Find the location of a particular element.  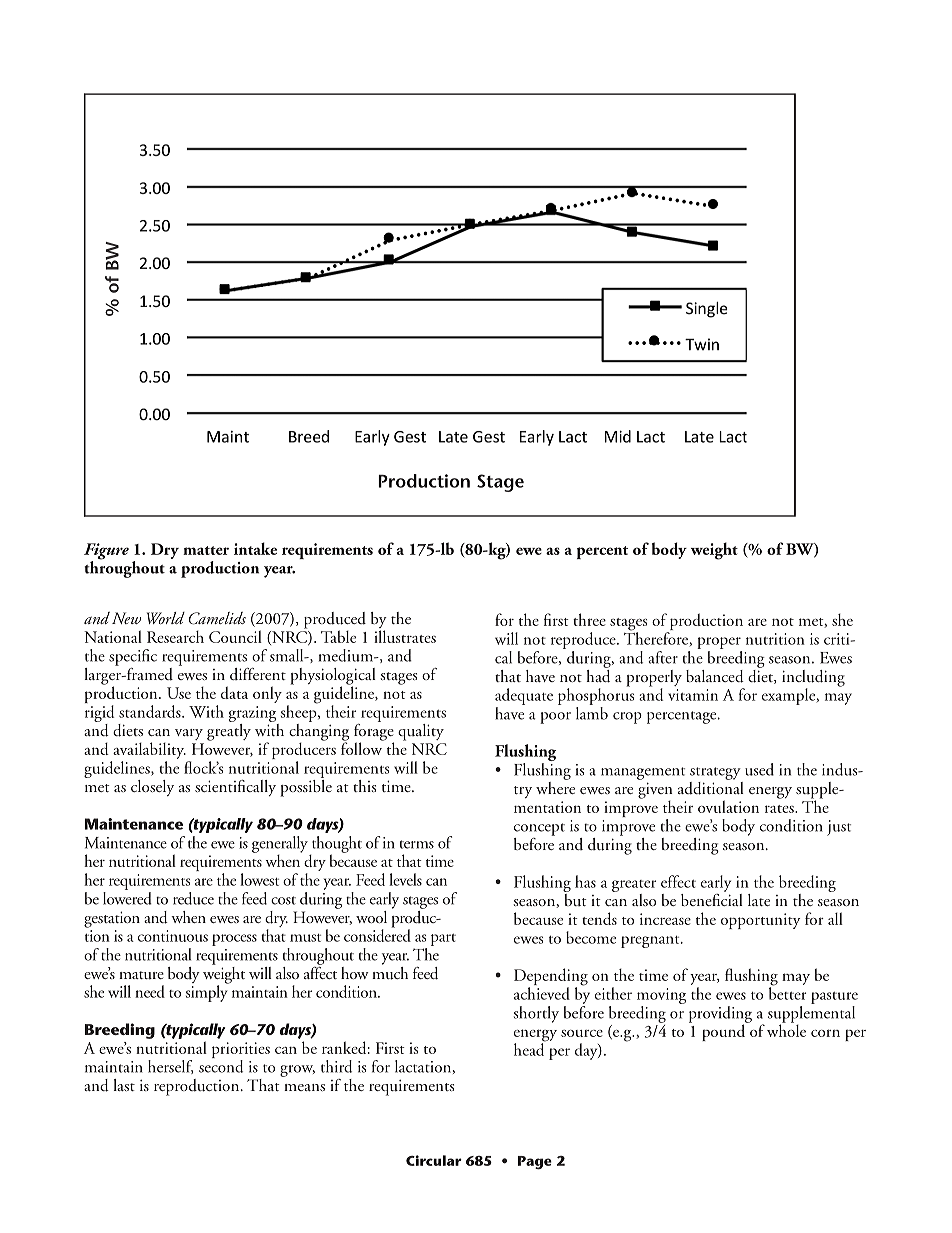

lowest is located at coordinates (259, 879).
